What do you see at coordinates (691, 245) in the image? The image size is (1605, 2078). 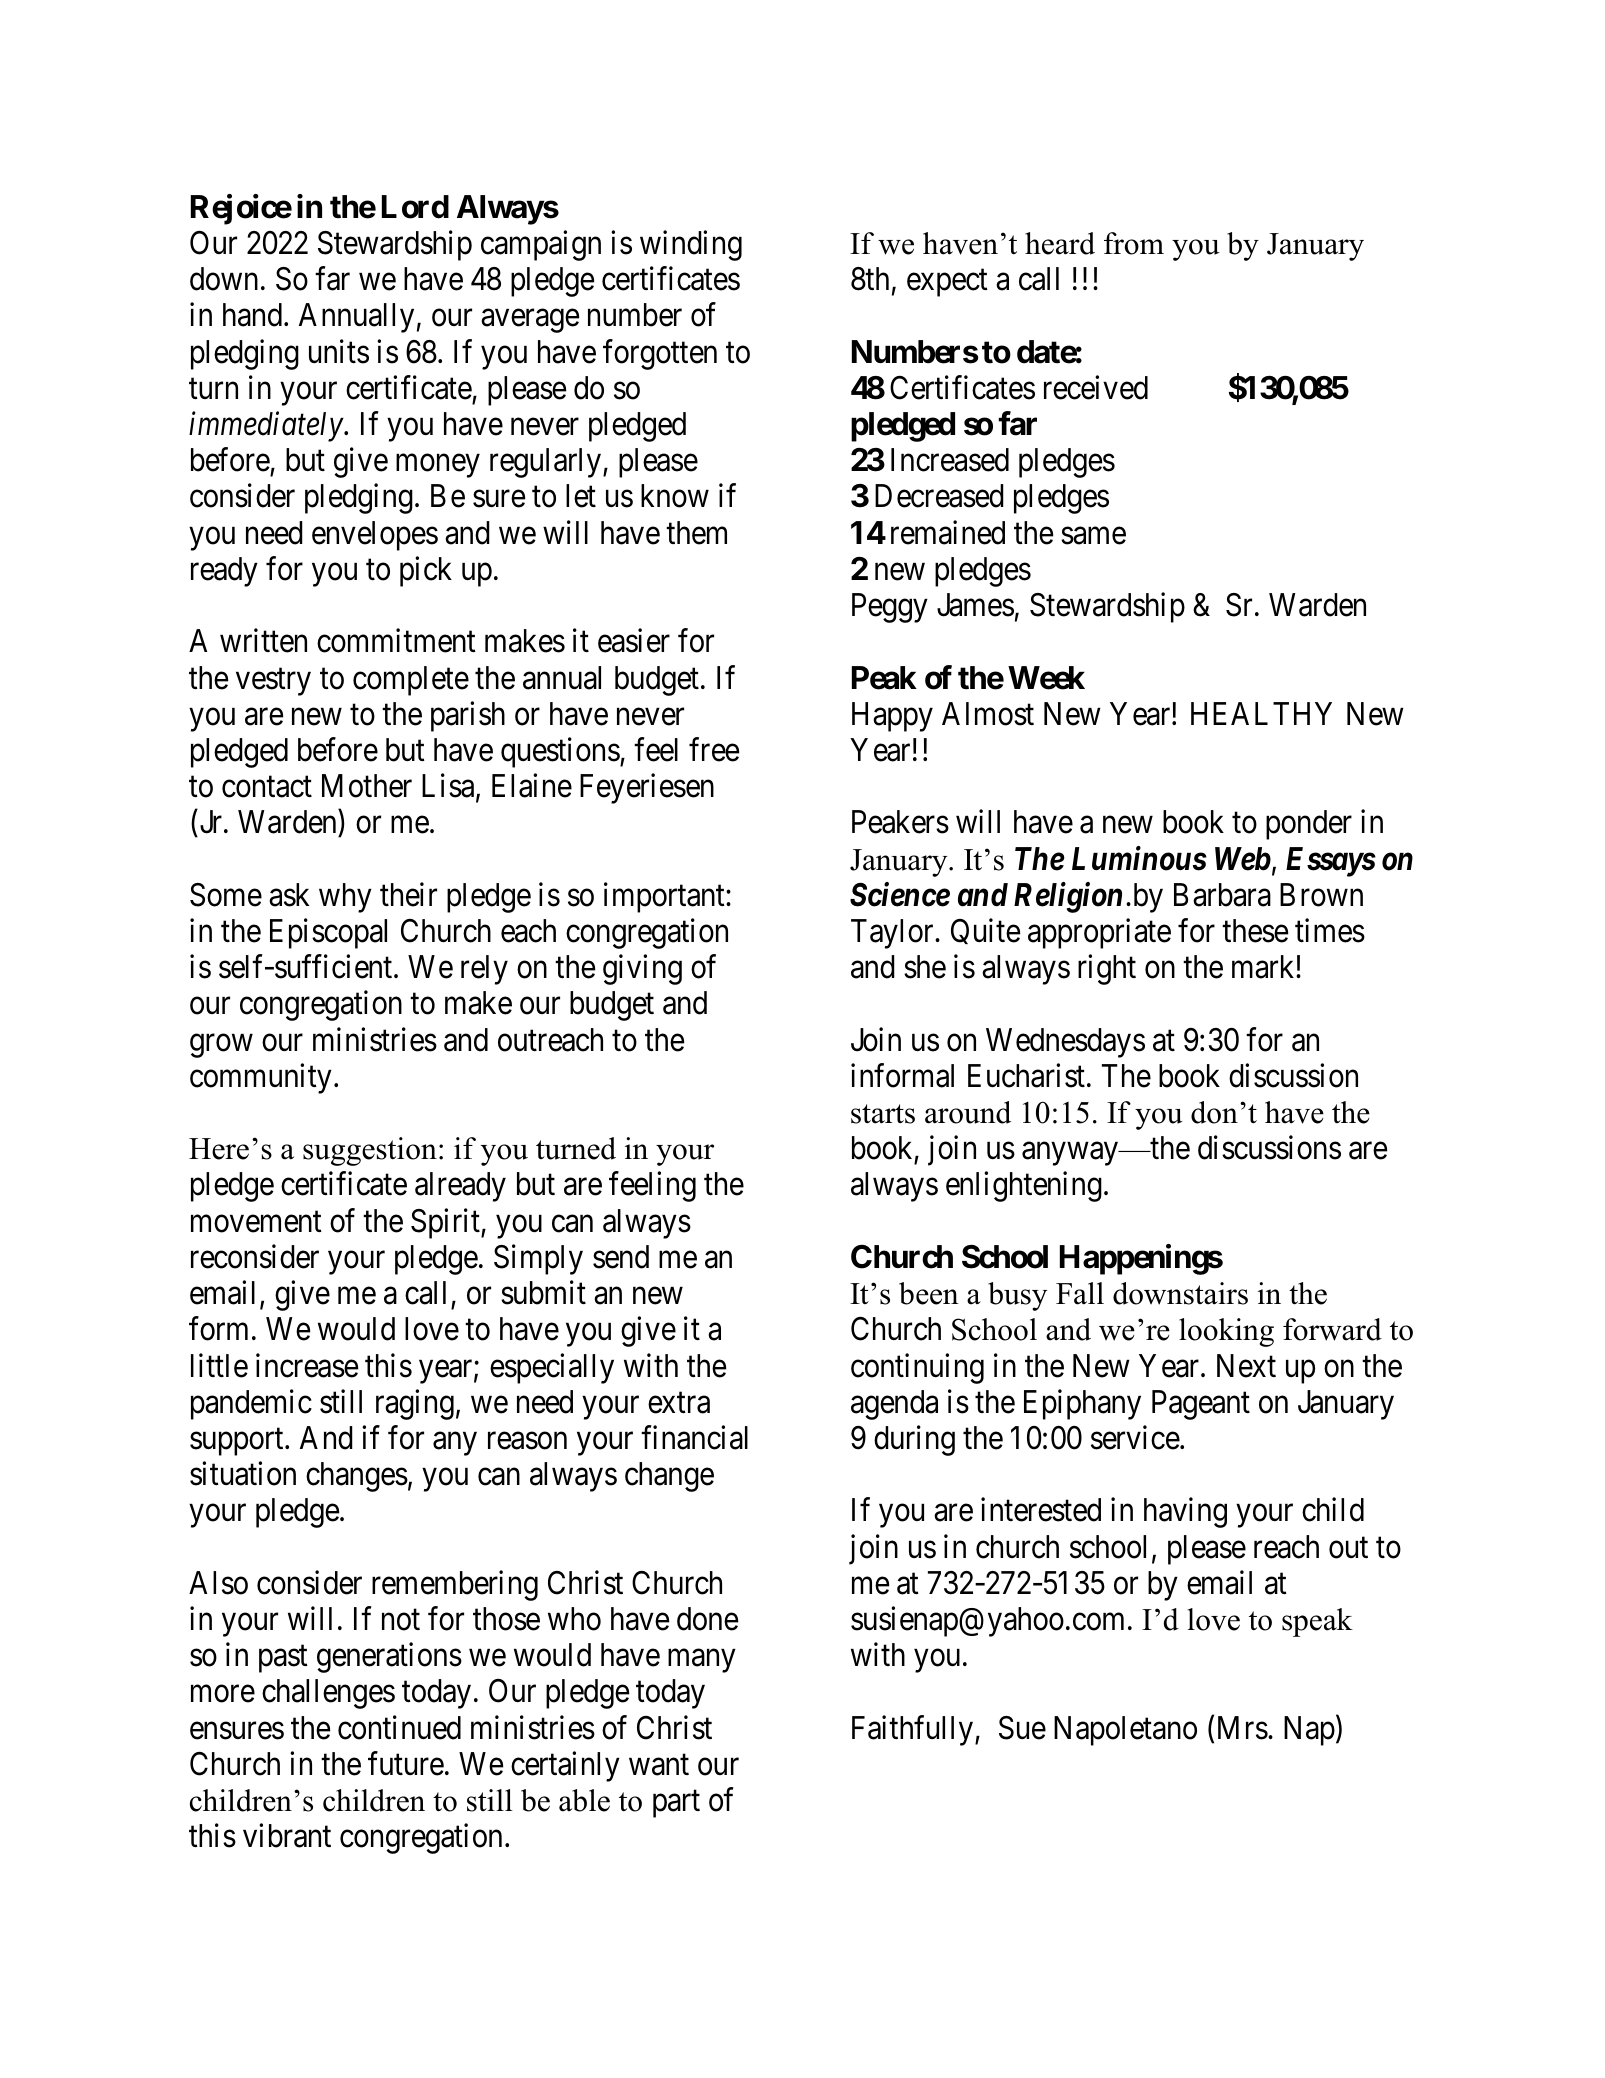 I see `winding` at bounding box center [691, 245].
